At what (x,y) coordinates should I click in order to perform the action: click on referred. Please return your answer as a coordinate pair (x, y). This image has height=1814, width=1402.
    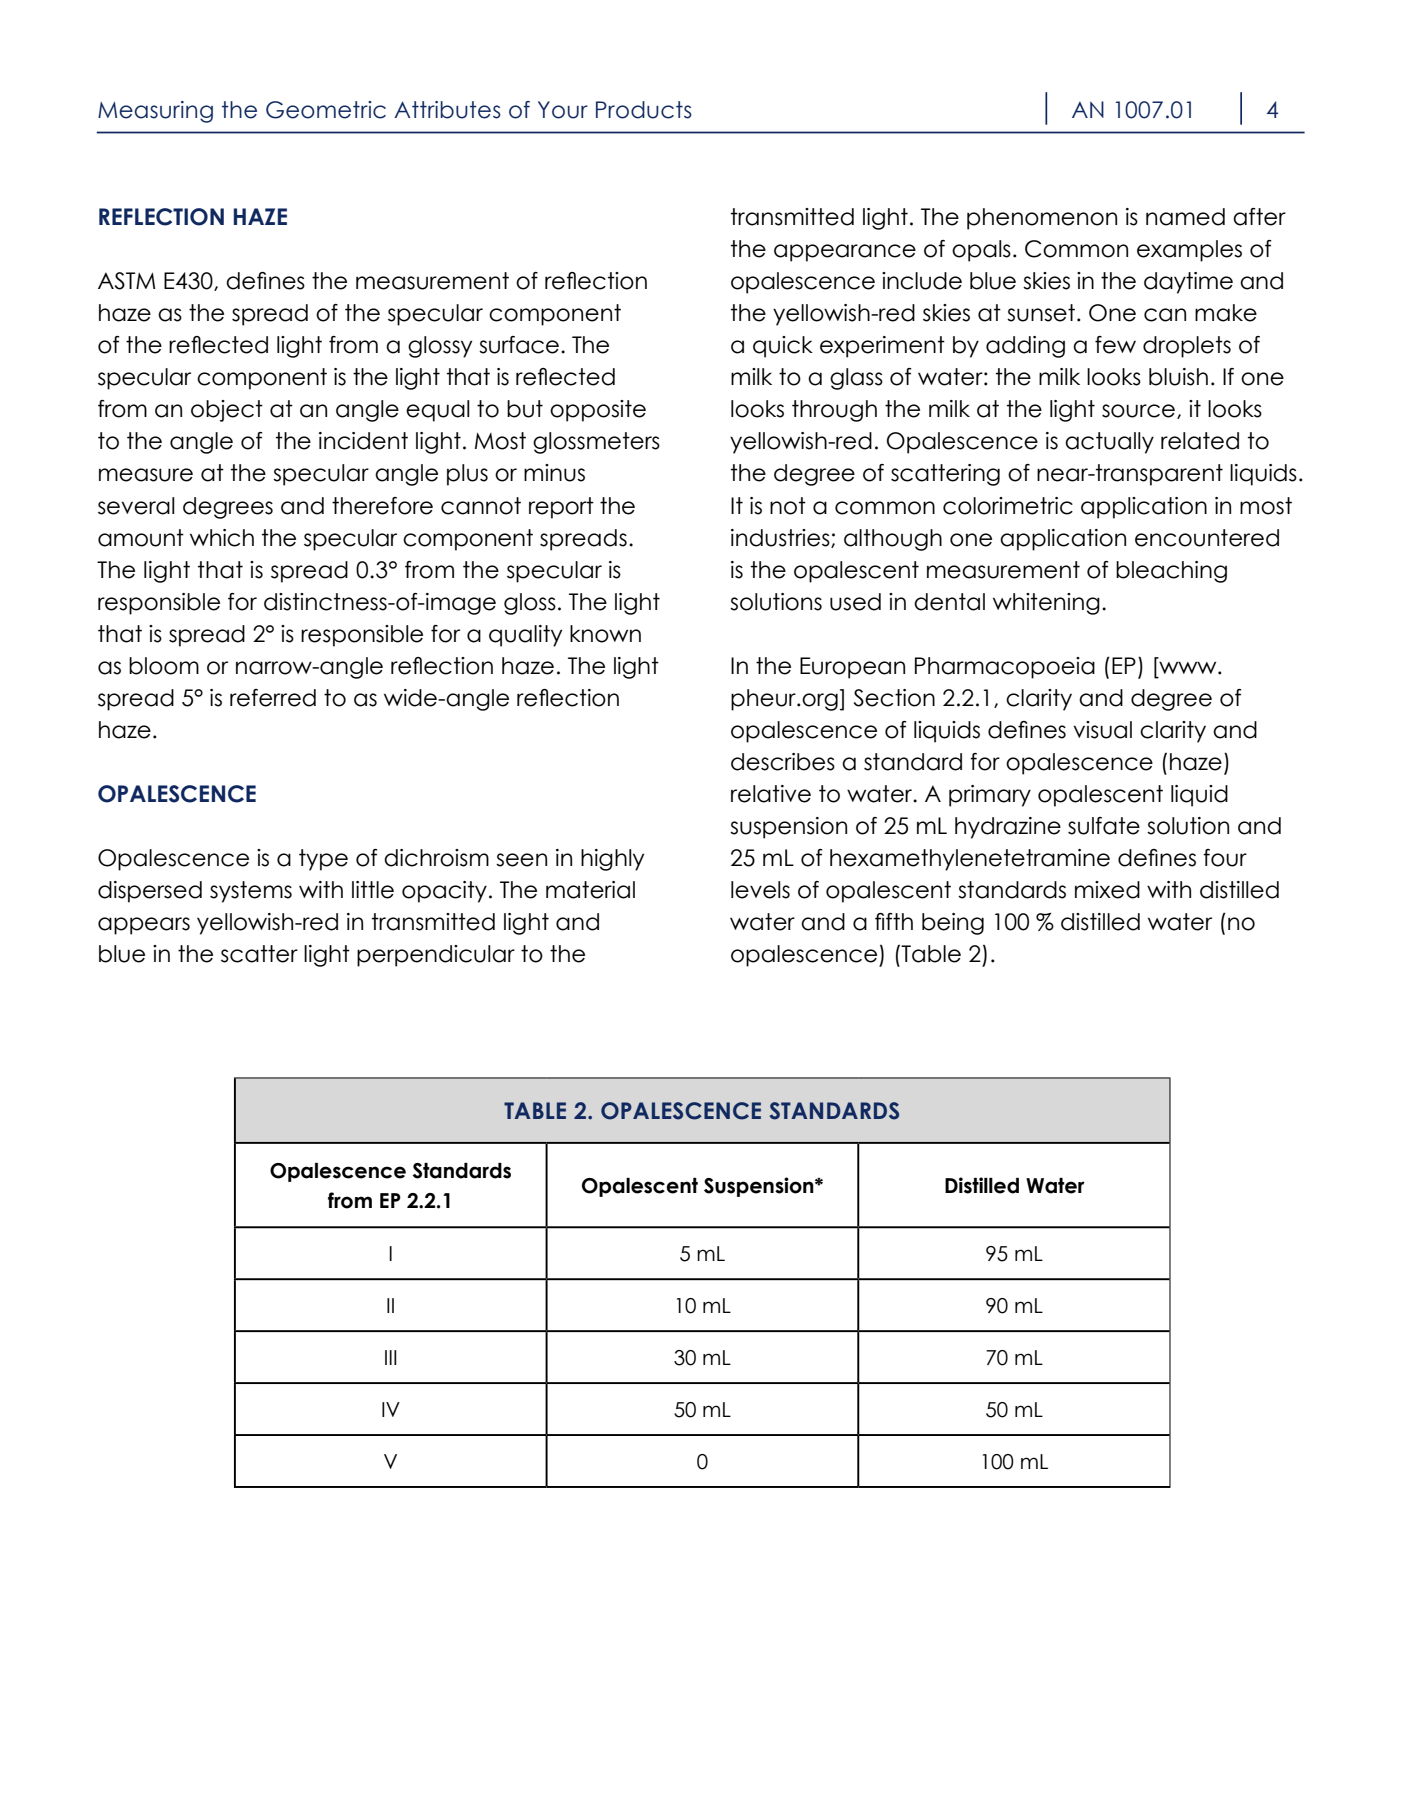
    Looking at the image, I should click on (273, 698).
